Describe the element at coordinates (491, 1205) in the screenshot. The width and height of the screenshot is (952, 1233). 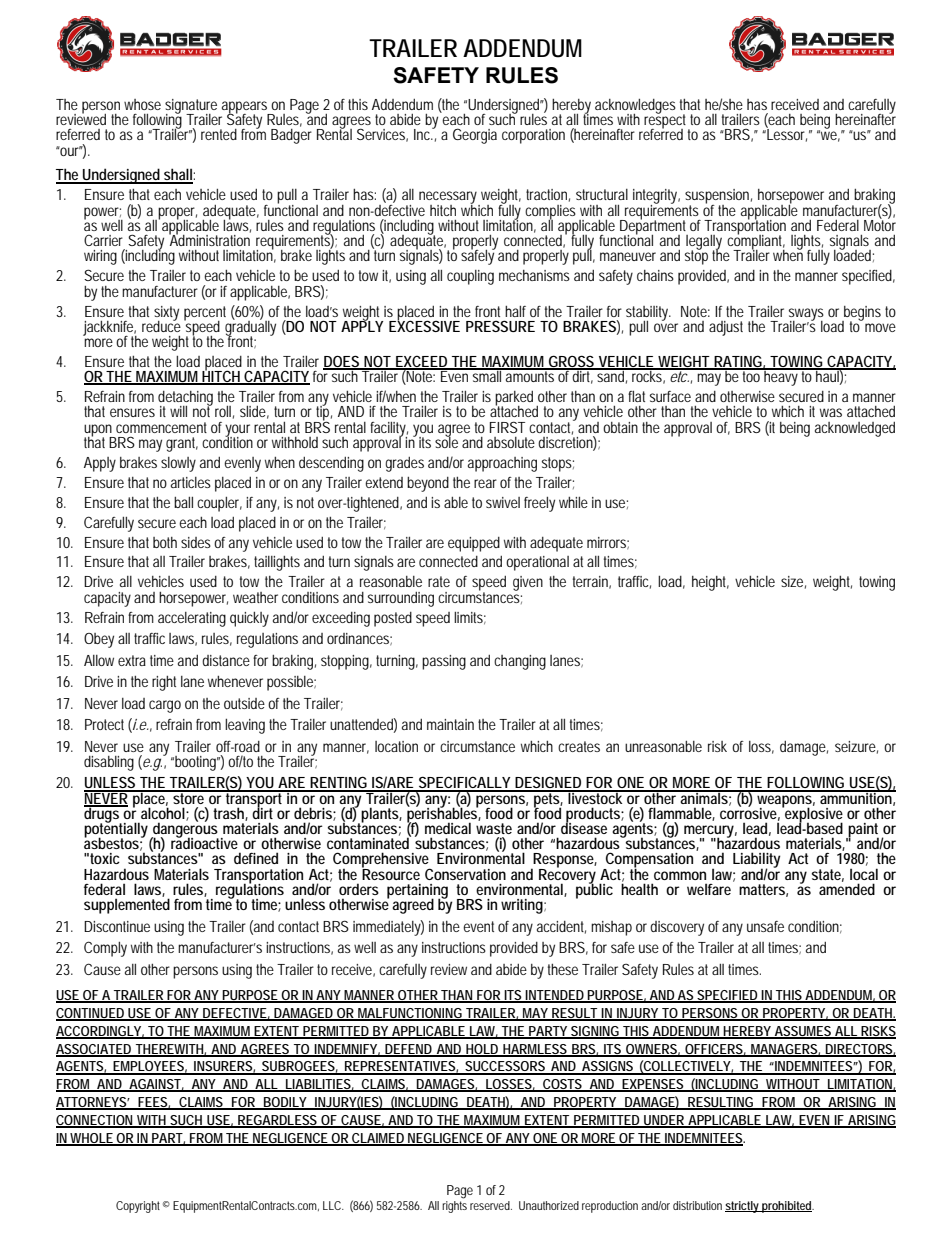
I see `reserved` at that location.
